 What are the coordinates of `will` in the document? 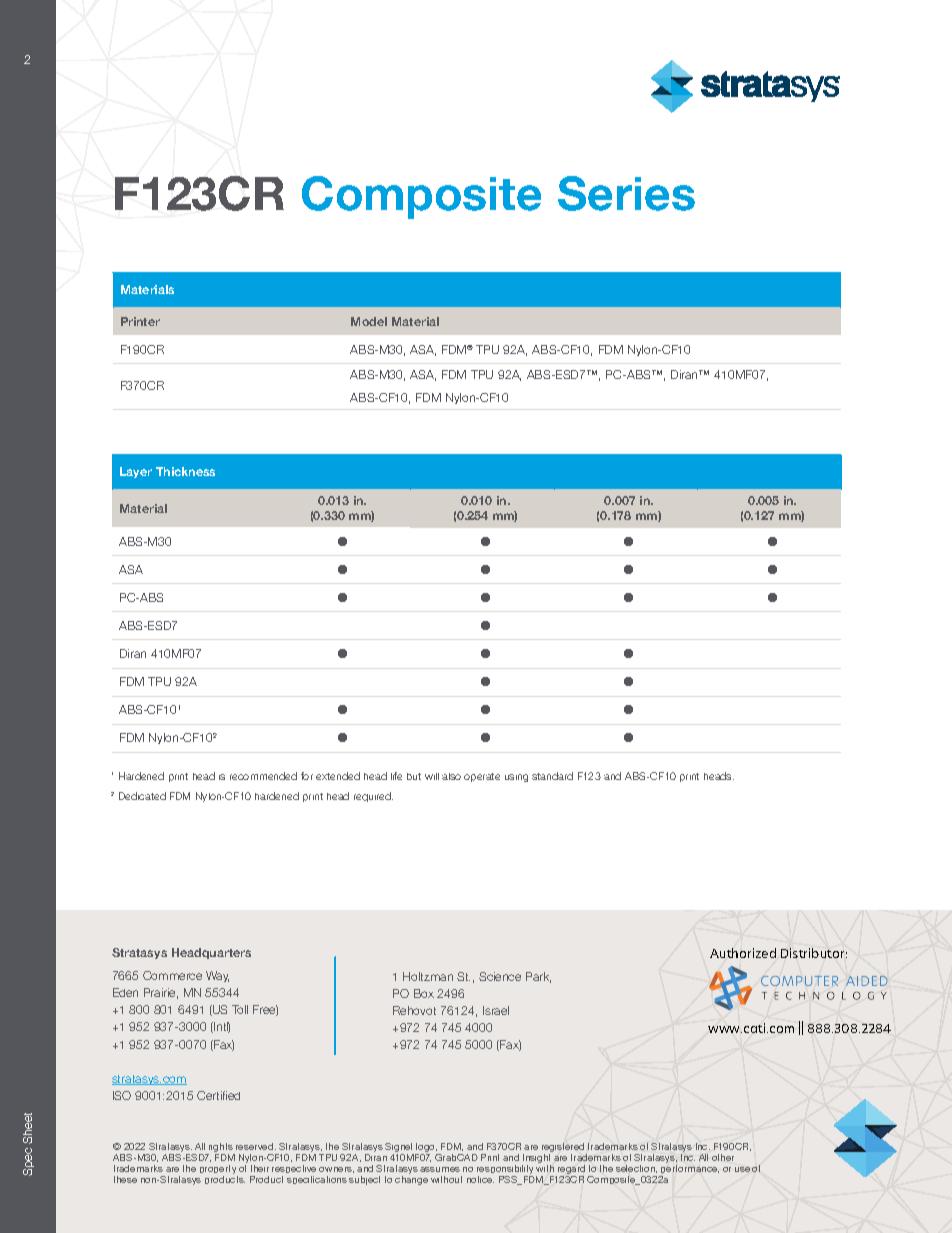 It's located at (432, 776).
